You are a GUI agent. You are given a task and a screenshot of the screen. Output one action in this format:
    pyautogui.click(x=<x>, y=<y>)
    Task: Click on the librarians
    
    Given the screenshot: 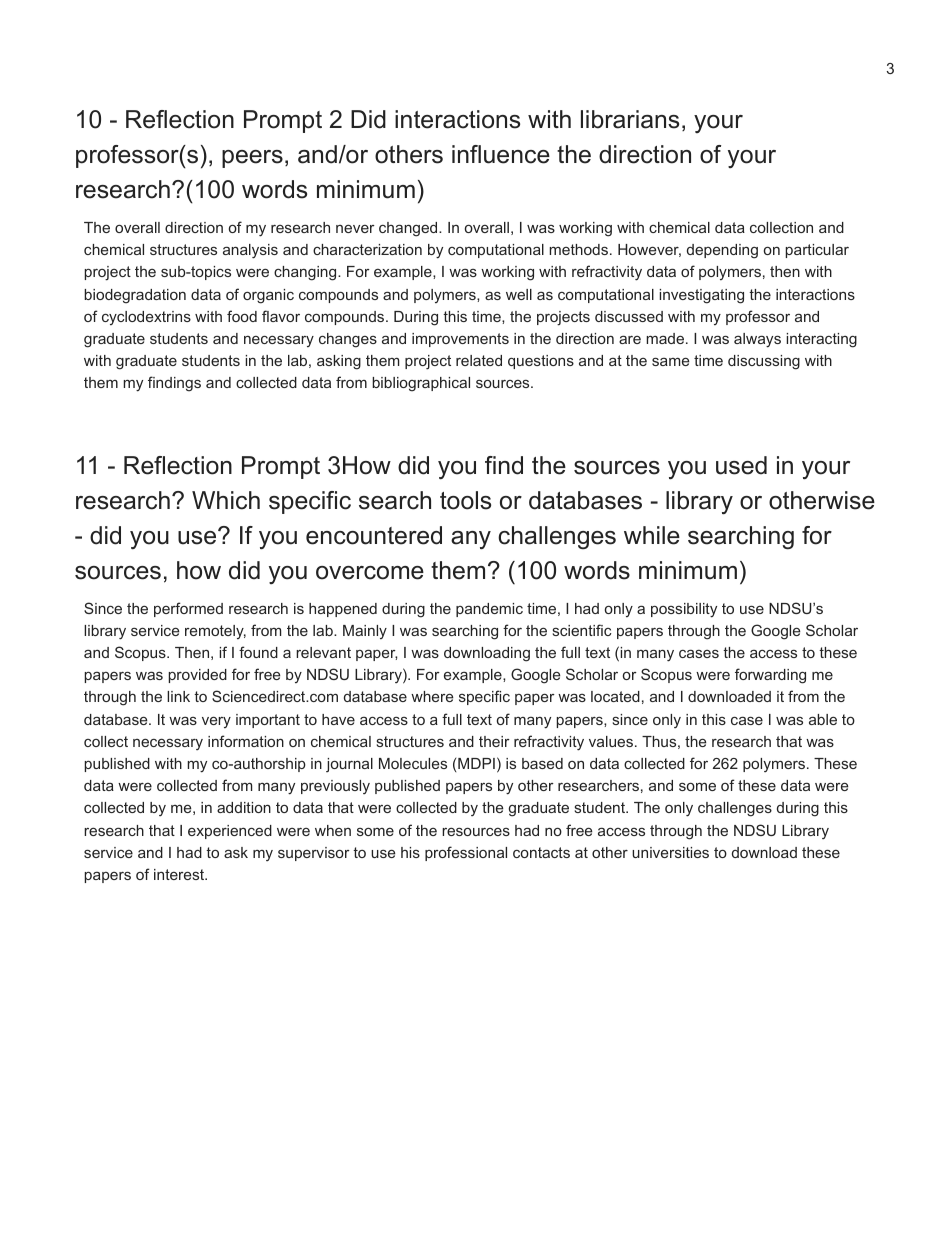 What is the action you would take?
    pyautogui.click(x=630, y=119)
